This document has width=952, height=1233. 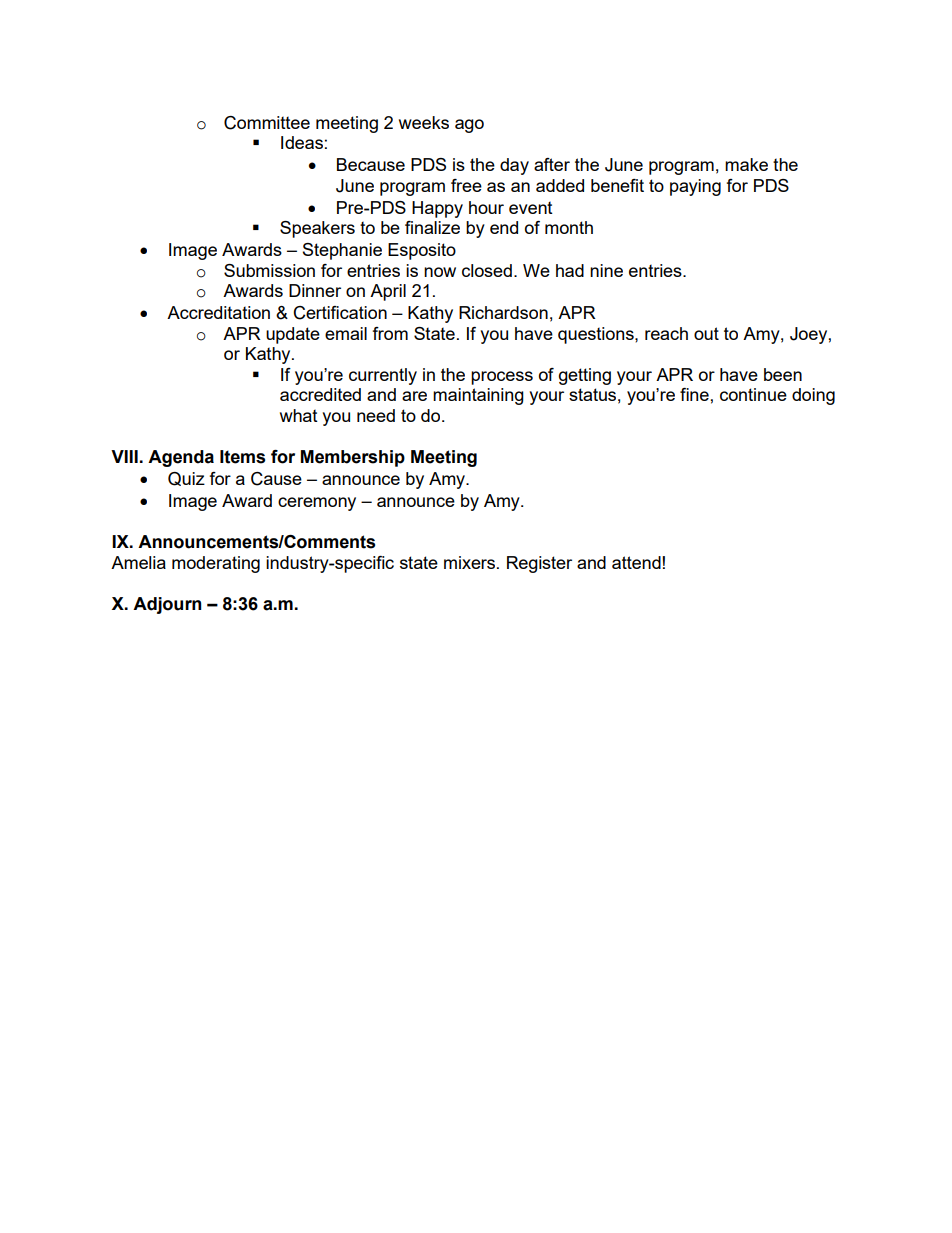 What do you see at coordinates (746, 164) in the document?
I see `make` at bounding box center [746, 164].
